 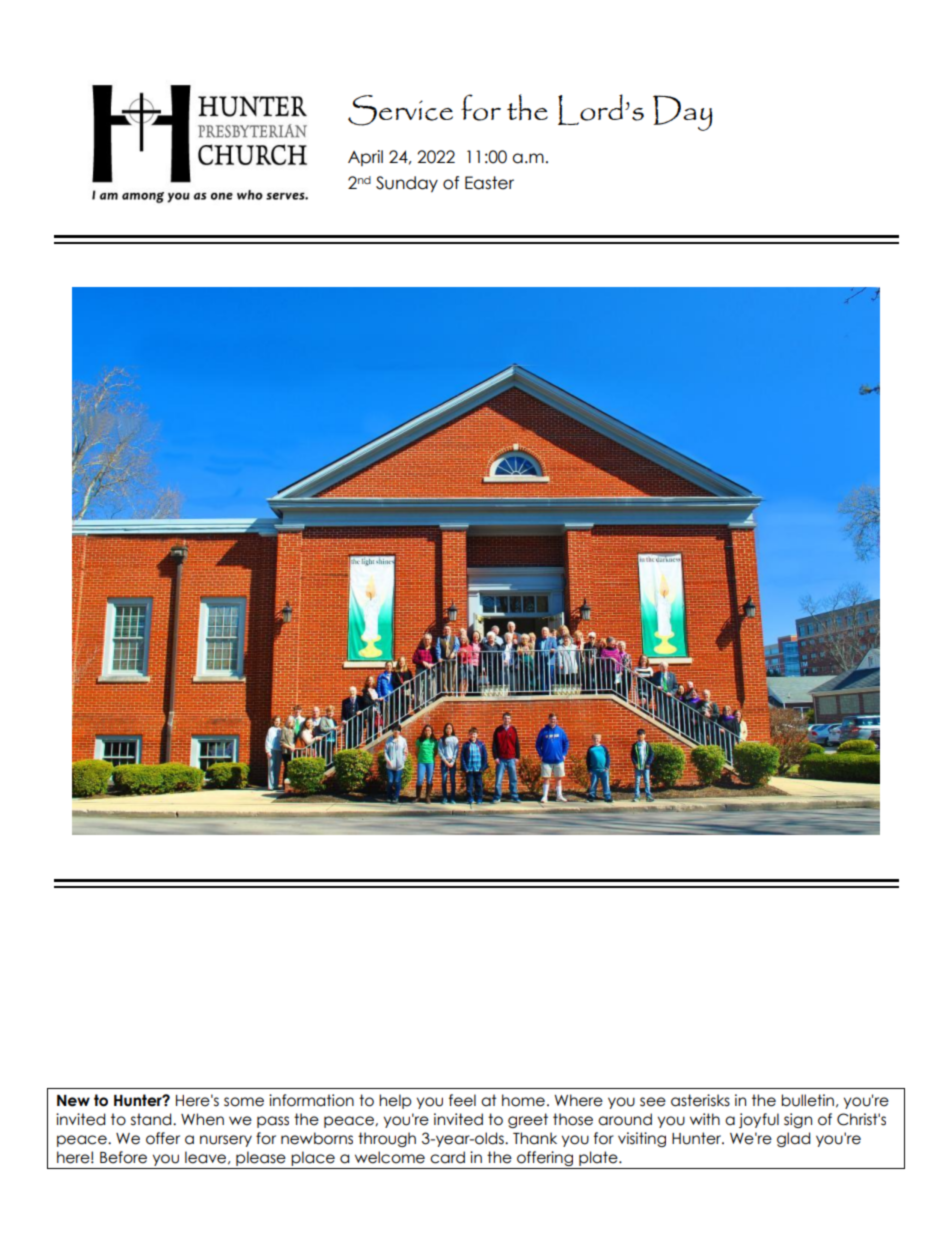 I want to click on Service, so click(x=400, y=110).
